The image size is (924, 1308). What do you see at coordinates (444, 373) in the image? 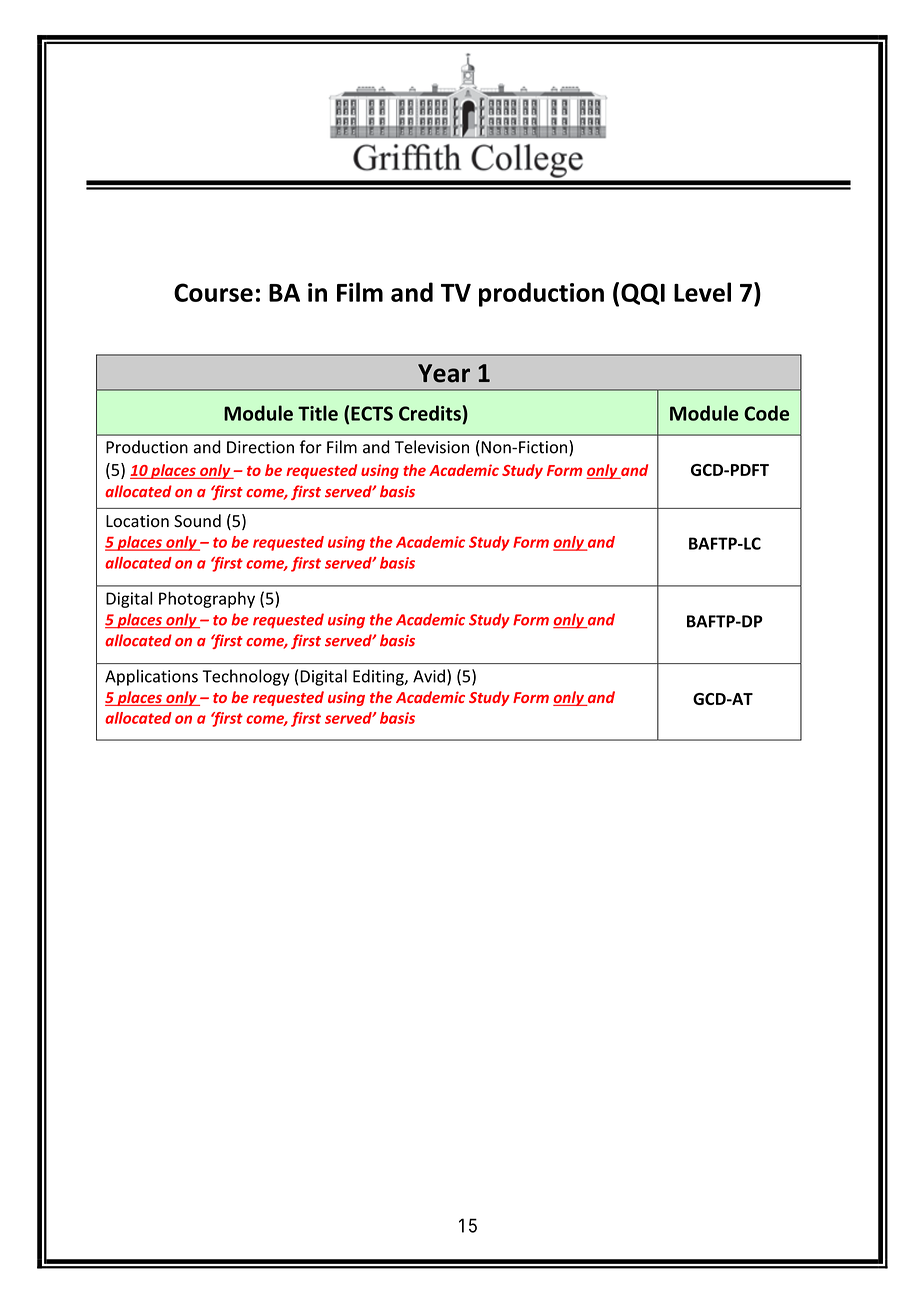
I see `Year` at bounding box center [444, 373].
